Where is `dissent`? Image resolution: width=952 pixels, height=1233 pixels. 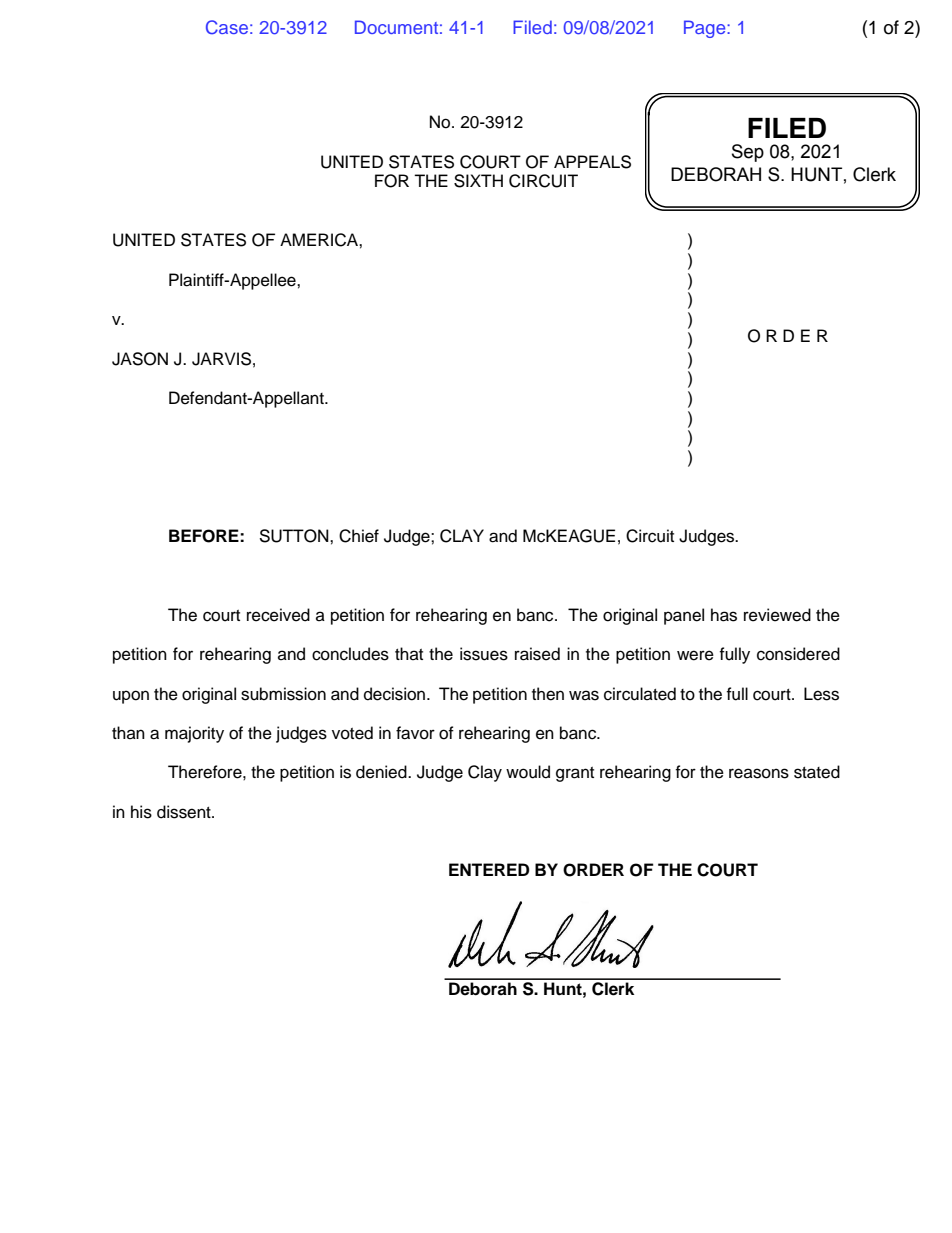
dissent is located at coordinates (185, 812).
